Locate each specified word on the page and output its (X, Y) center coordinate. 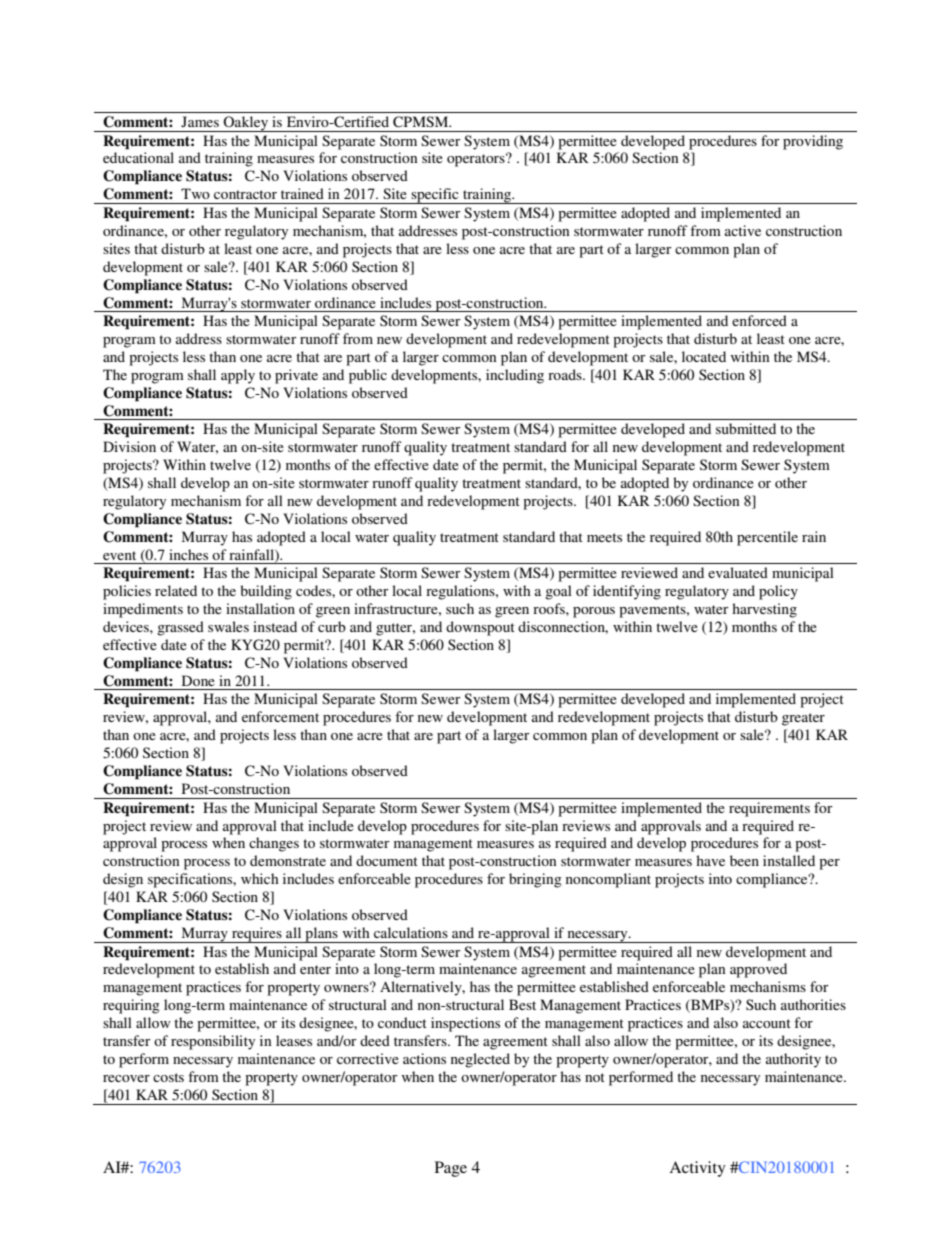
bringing (535, 880)
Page (451, 1169)
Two (195, 193)
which (260, 878)
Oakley (246, 124)
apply (238, 376)
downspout (480, 628)
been (744, 860)
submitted (746, 428)
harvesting (764, 610)
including (515, 376)
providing (813, 142)
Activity (697, 1169)
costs (168, 1077)
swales (228, 626)
